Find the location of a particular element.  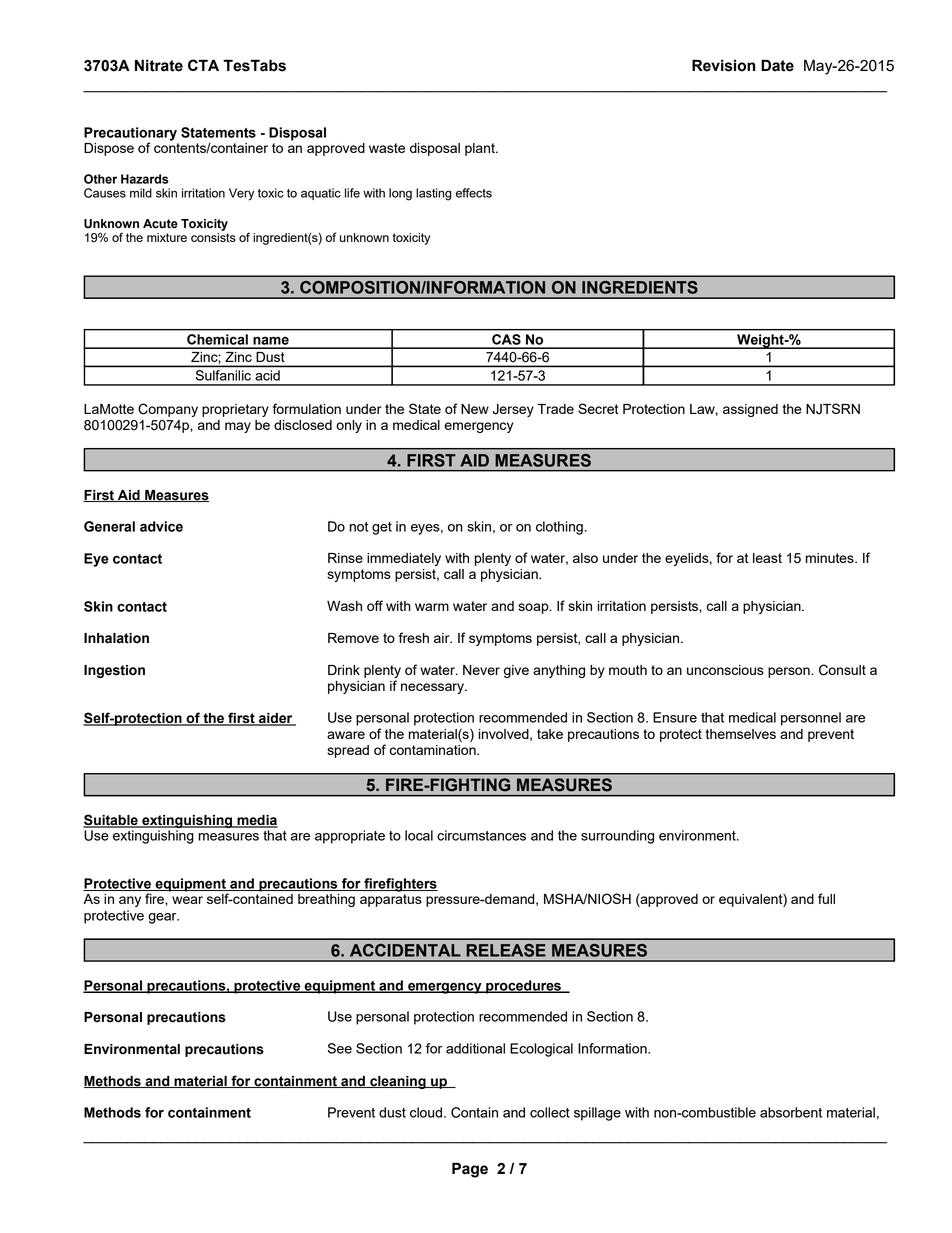

Company is located at coordinates (168, 410).
